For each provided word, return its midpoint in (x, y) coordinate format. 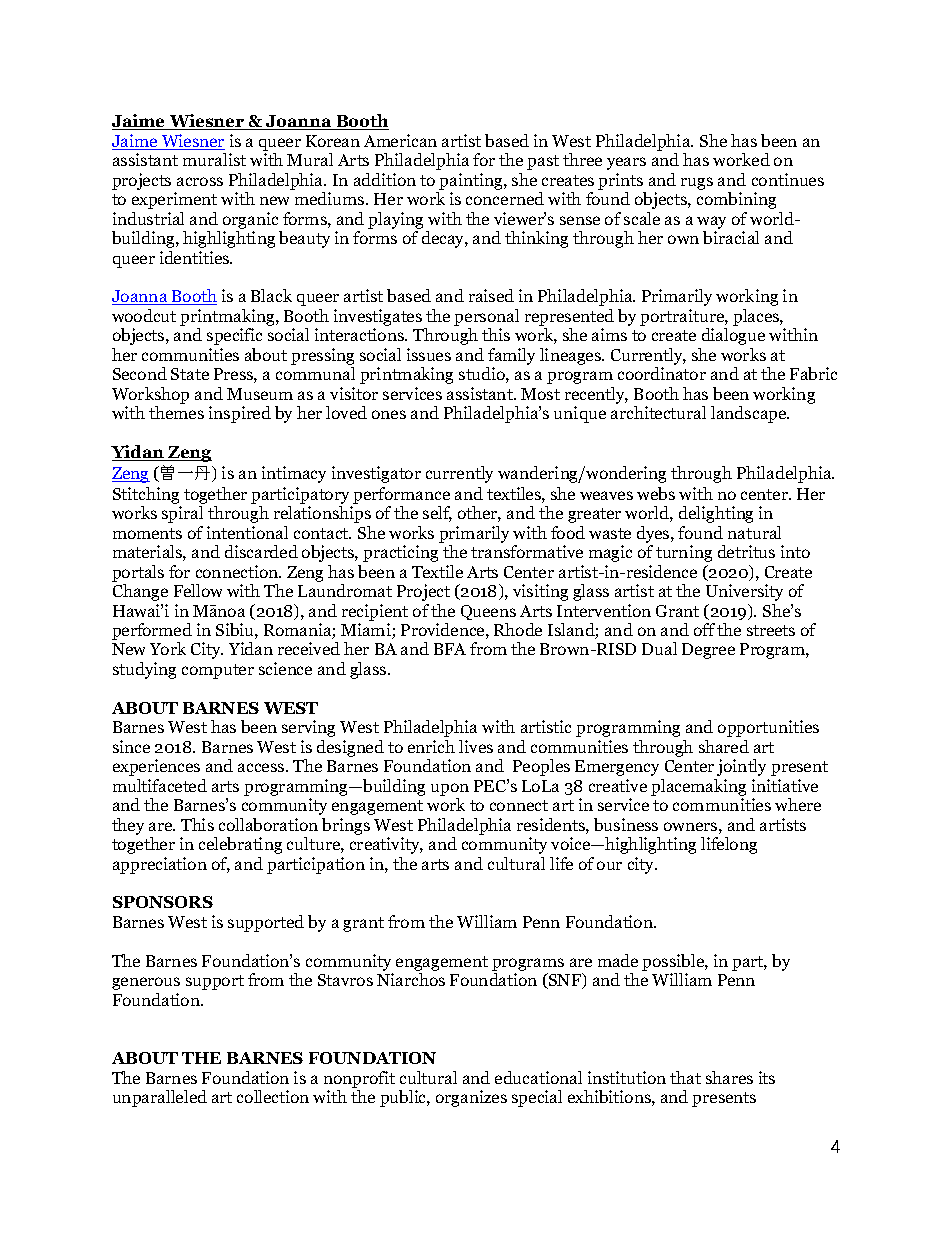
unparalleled (160, 1098)
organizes (471, 1098)
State (190, 374)
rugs (697, 183)
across (200, 181)
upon (450, 789)
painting (472, 181)
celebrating (240, 845)
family (510, 358)
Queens (488, 612)
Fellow (198, 590)
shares (729, 1077)
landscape (750, 414)
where (798, 804)
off (704, 629)
